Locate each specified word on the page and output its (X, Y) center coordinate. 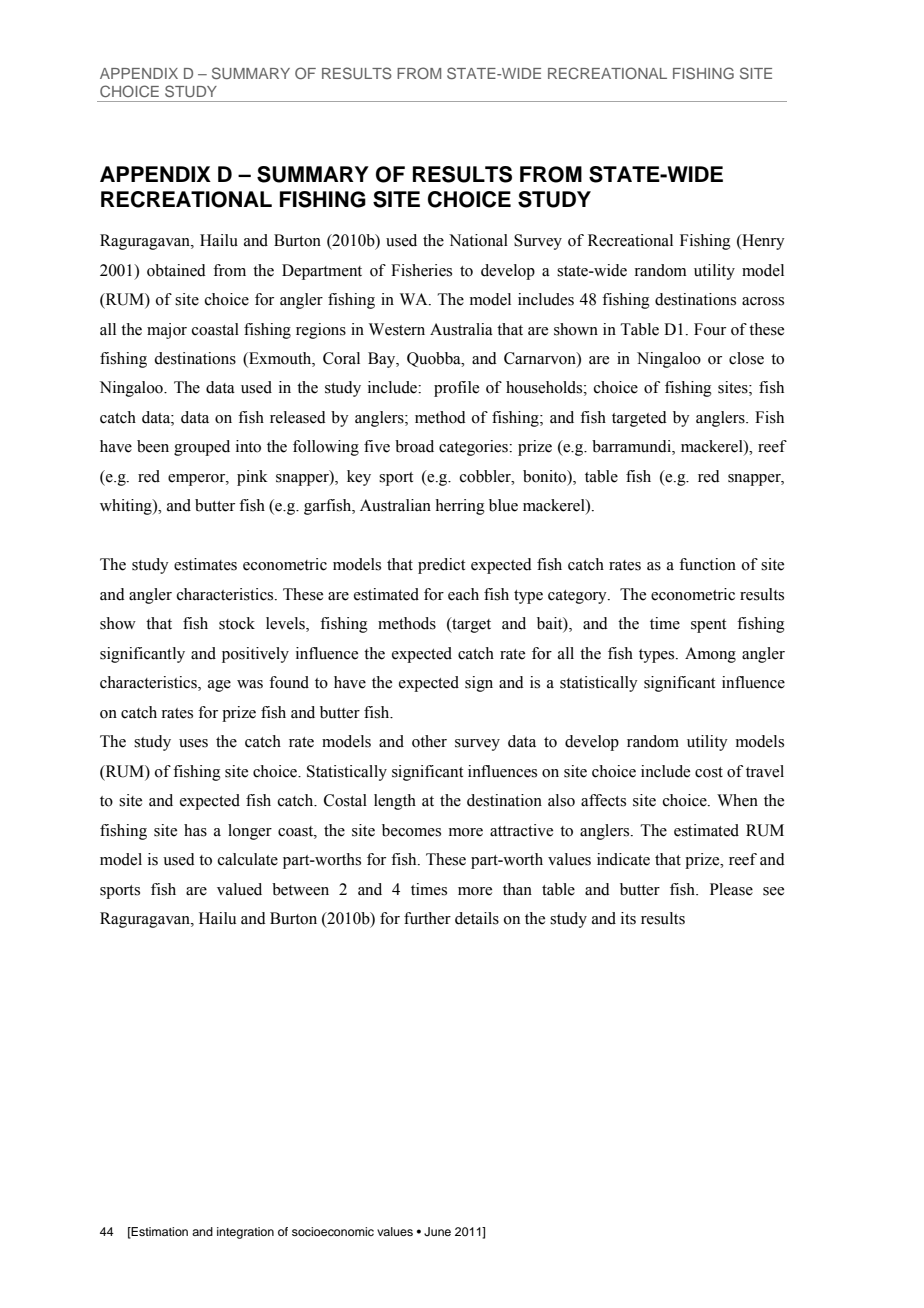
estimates (205, 564)
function (707, 564)
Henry (762, 242)
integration (245, 1233)
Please (731, 889)
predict (441, 566)
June (437, 1232)
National (478, 240)
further (427, 918)
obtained (176, 270)
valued (239, 889)
